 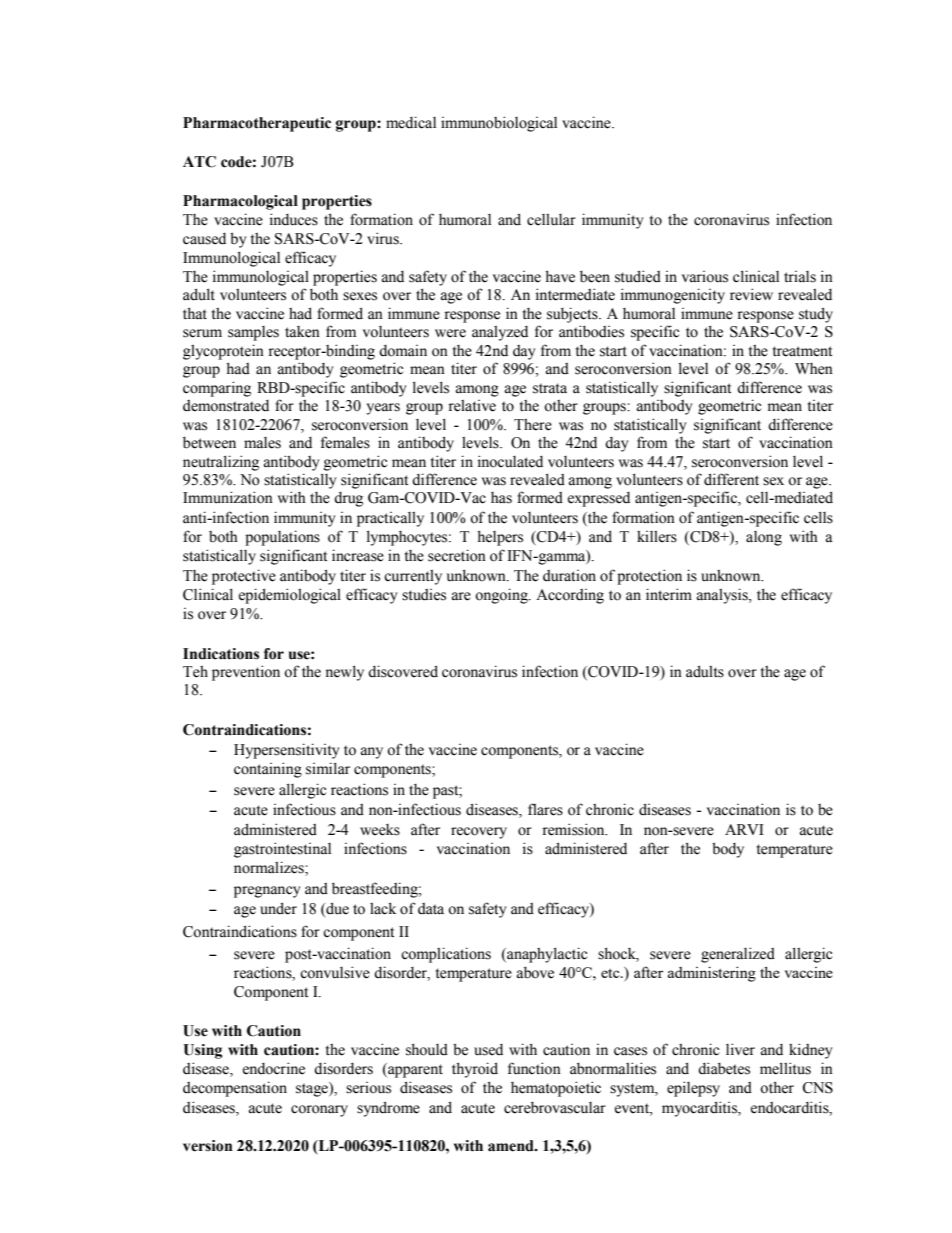 I want to click on ongoing, so click(x=502, y=596).
